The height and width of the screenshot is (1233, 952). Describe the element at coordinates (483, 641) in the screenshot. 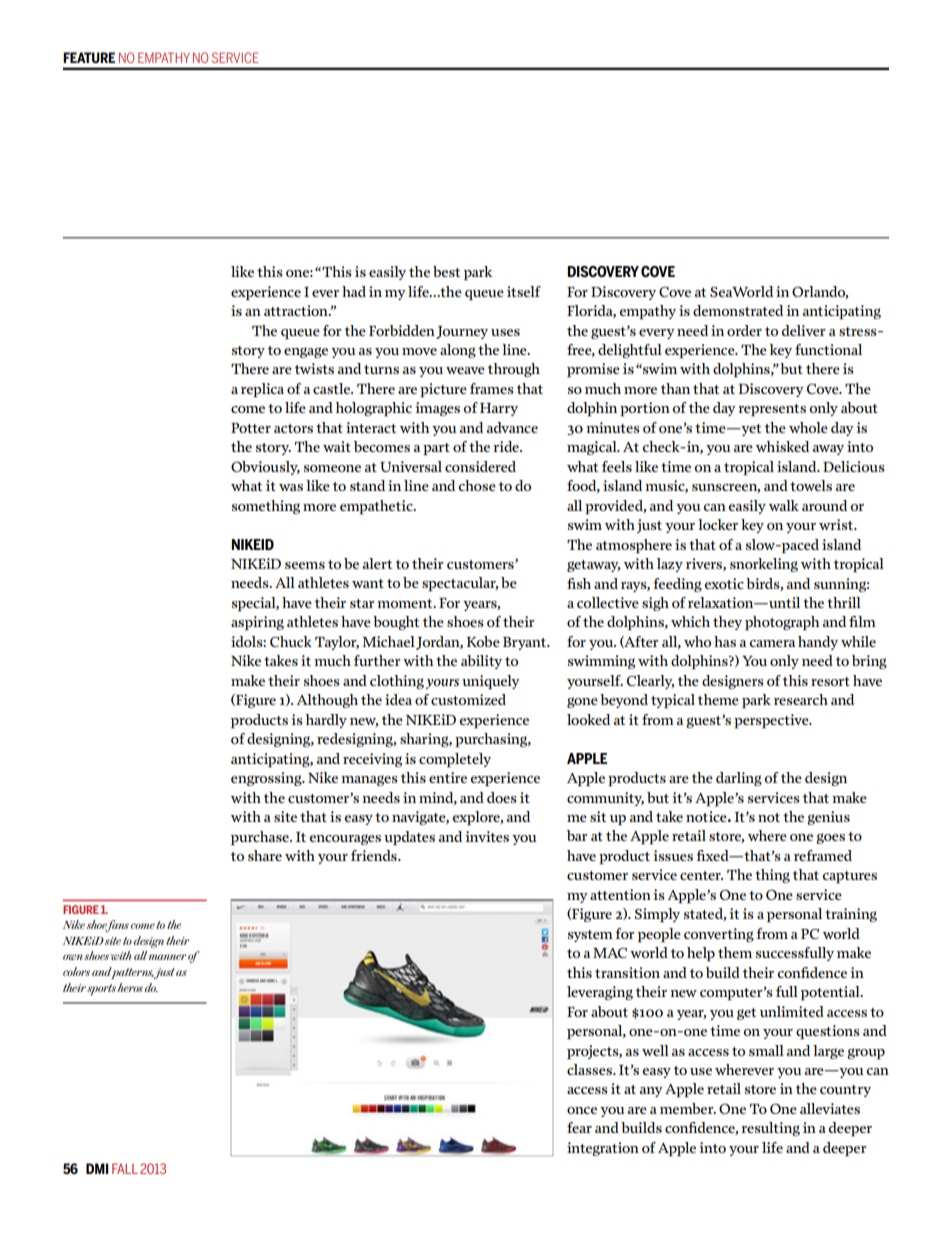

I see `Kobe` at that location.
